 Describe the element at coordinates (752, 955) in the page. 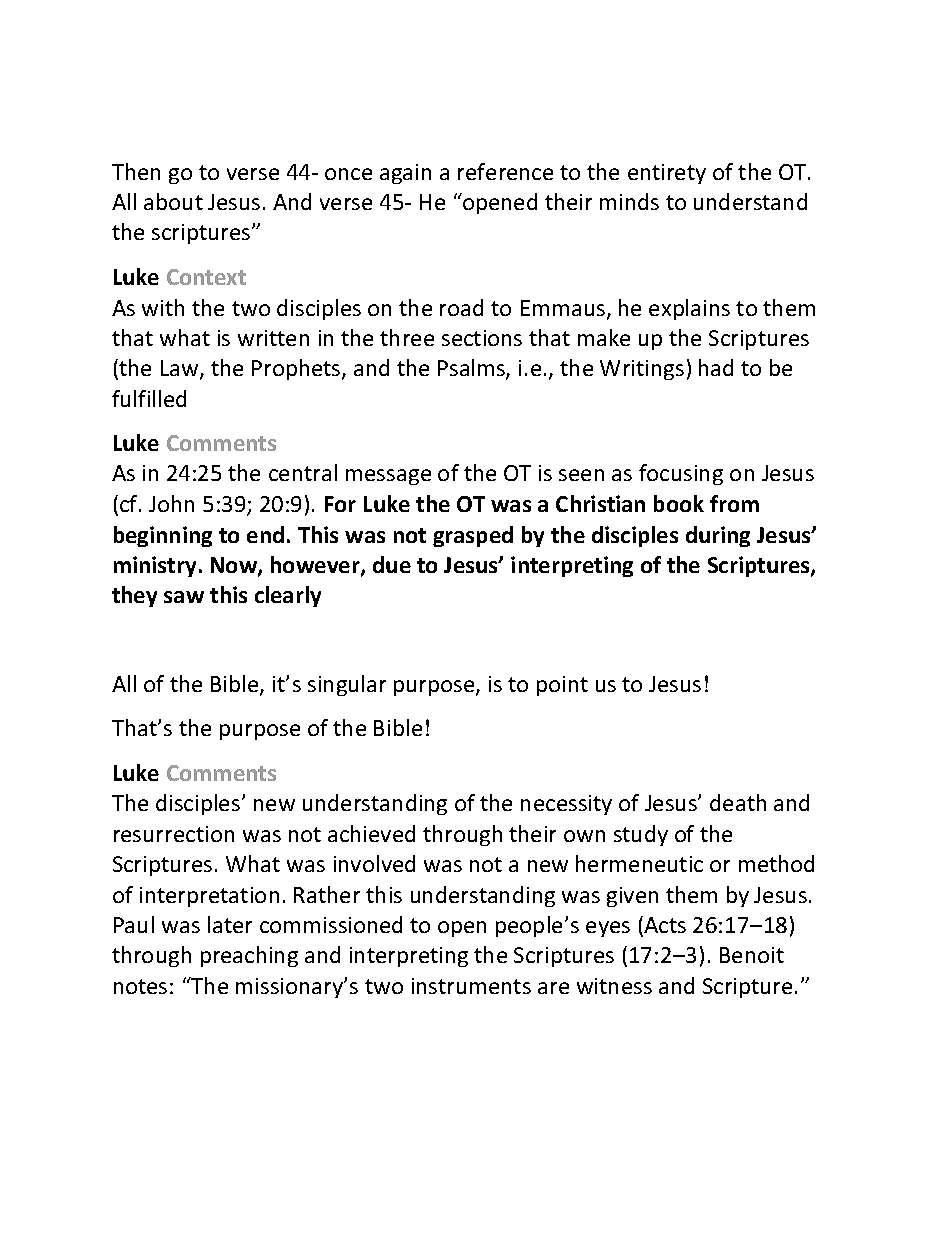

I see `Benoit` at that location.
